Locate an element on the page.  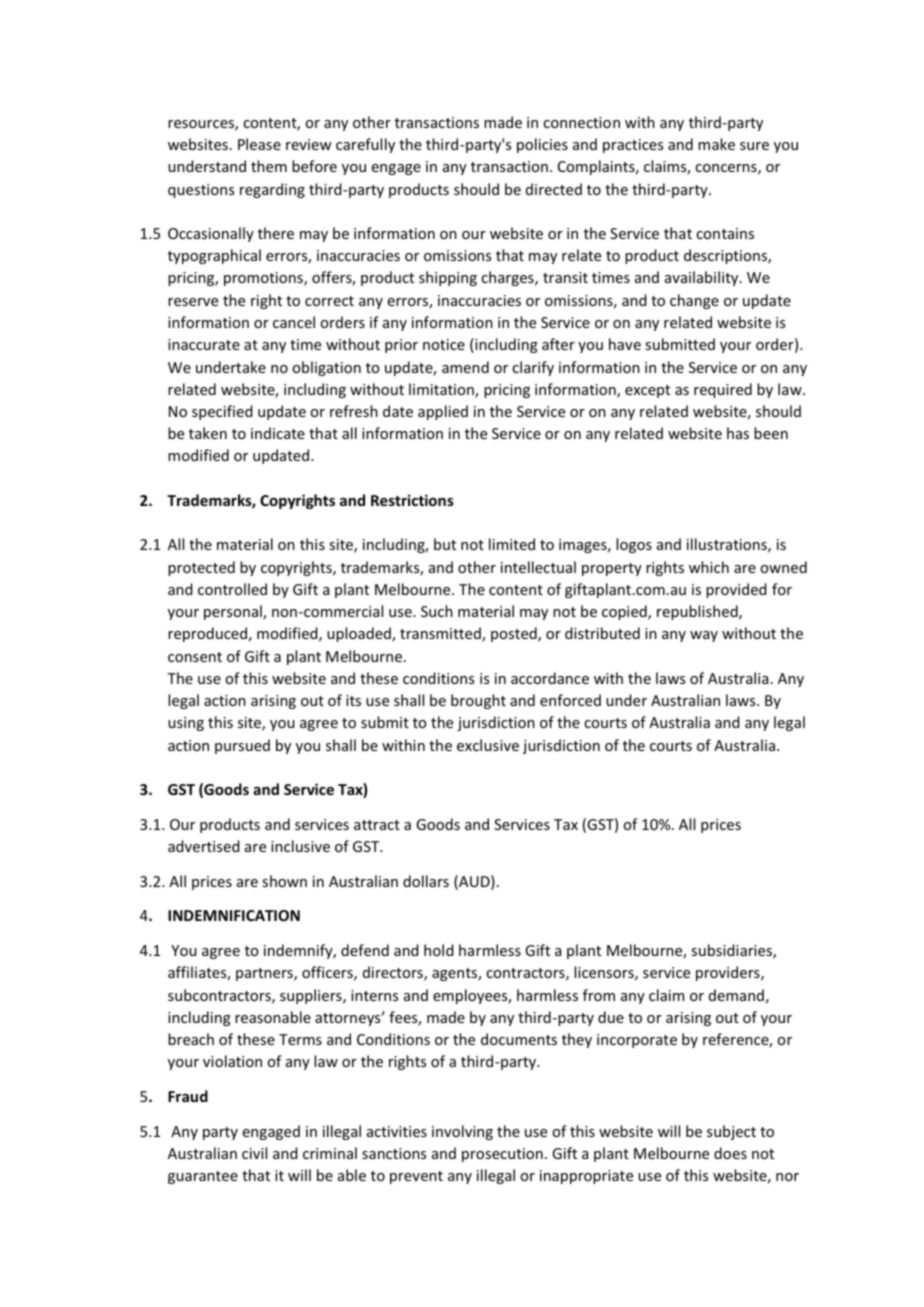
make is located at coordinates (716, 144).
